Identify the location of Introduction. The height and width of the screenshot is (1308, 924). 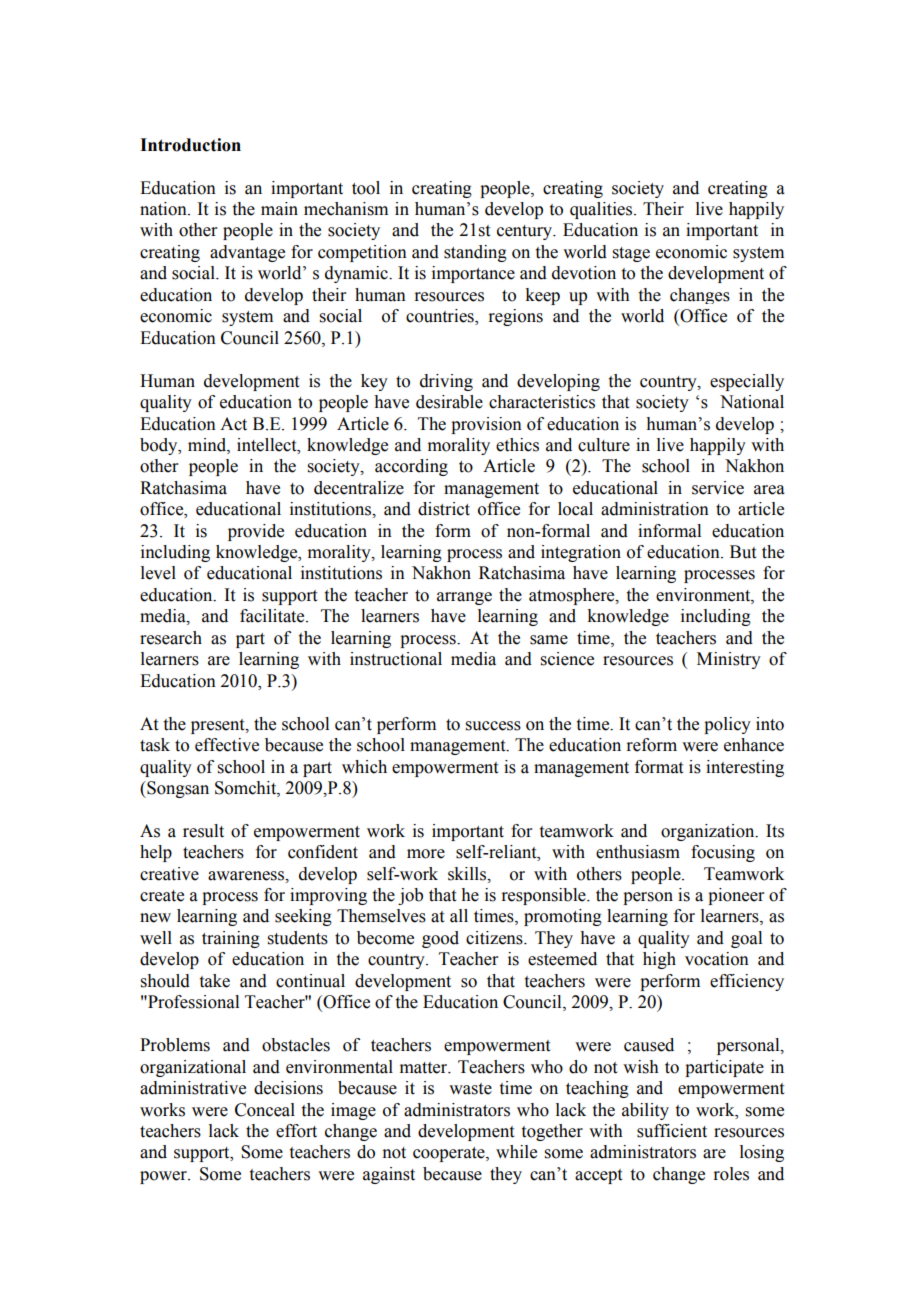
(190, 145).
